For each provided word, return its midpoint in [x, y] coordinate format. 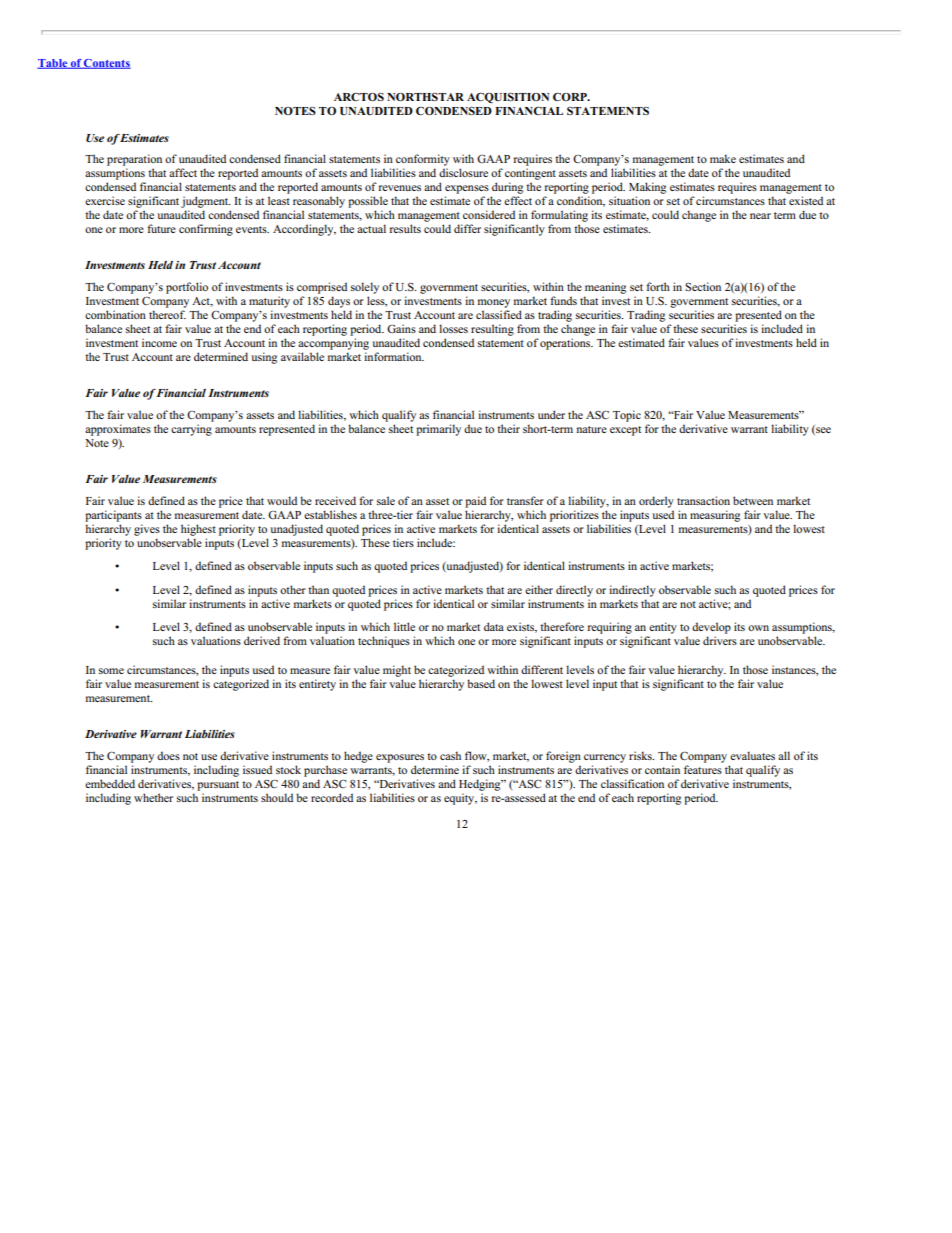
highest [198, 530]
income [159, 342]
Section [703, 286]
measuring [715, 516]
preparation [134, 160]
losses [453, 328]
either [539, 589]
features [703, 769]
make [723, 158]
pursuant [218, 786]
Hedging [481, 785]
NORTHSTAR [425, 96]
